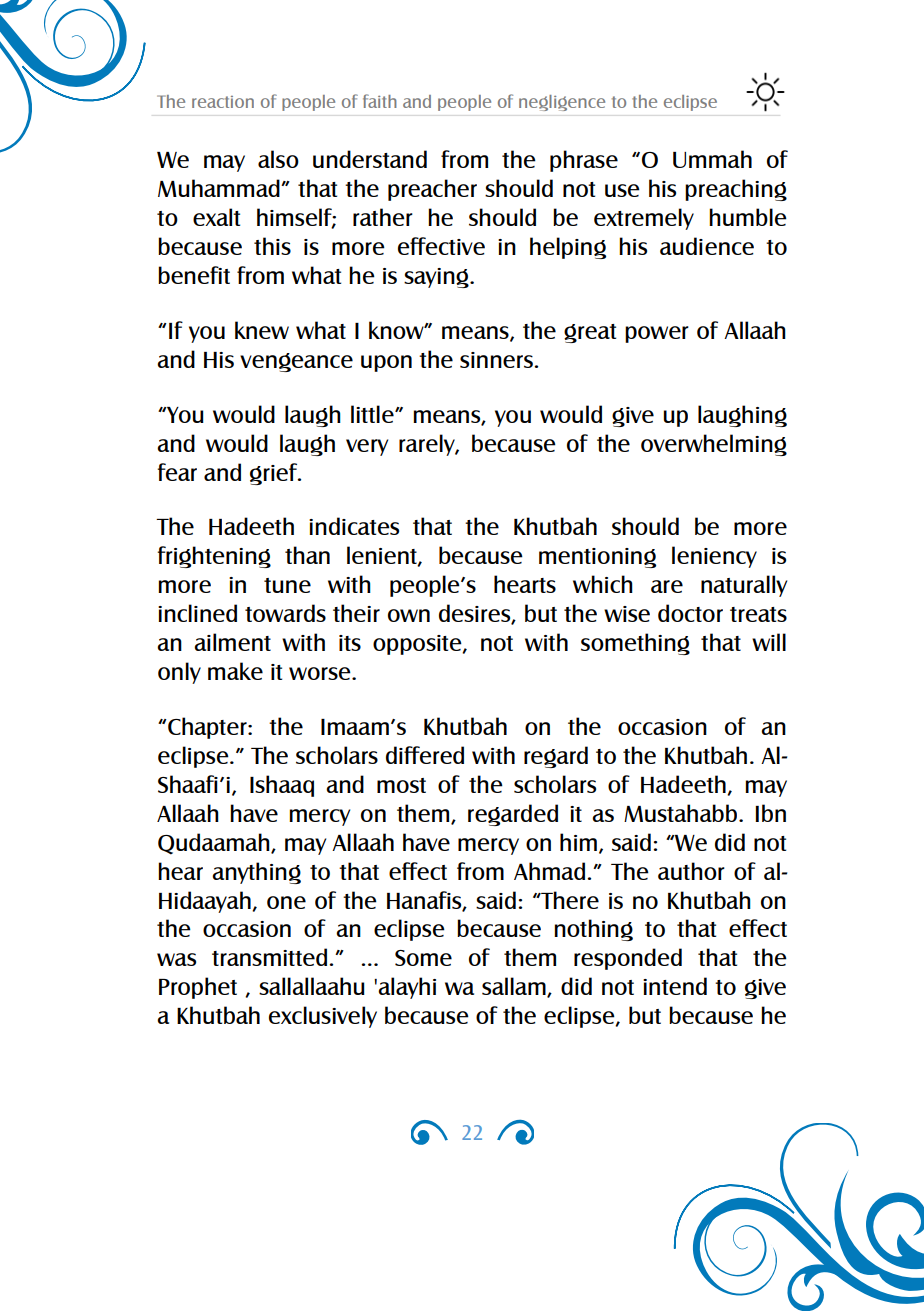 The height and width of the page is (1314, 924). I want to click on sallam, so click(515, 987).
